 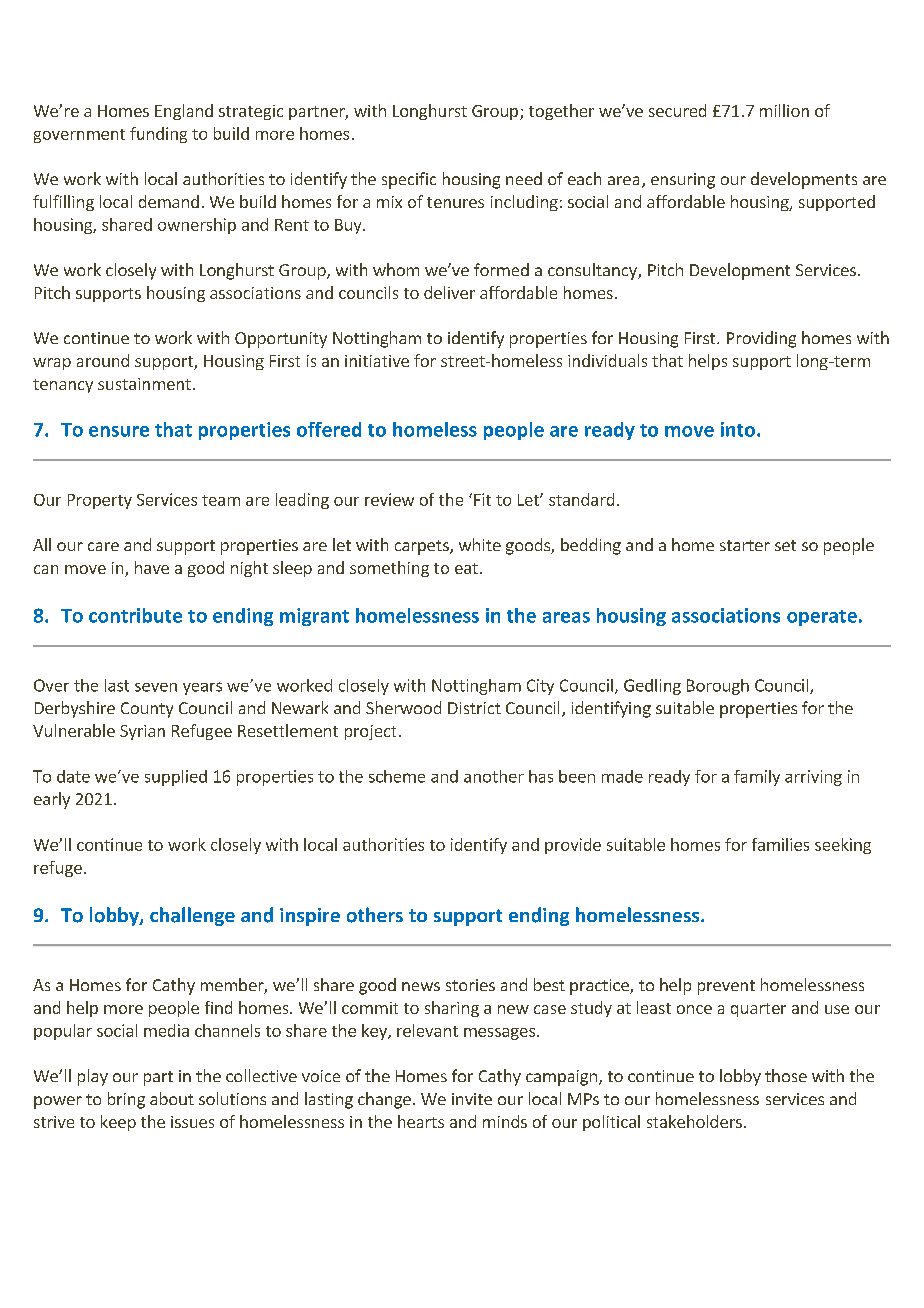 I want to click on funding, so click(x=158, y=135).
